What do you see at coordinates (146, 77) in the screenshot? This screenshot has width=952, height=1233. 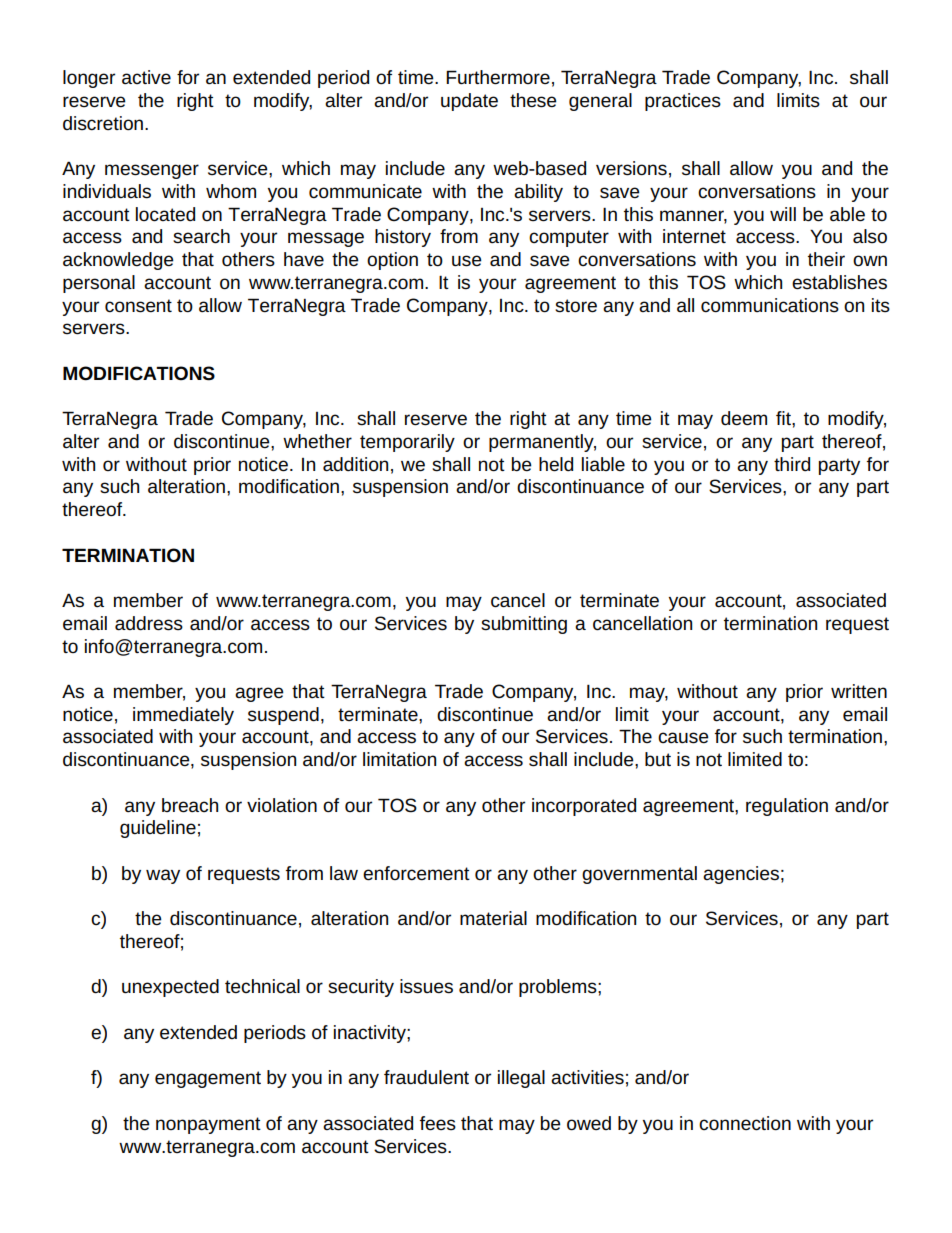 I see `active` at bounding box center [146, 77].
